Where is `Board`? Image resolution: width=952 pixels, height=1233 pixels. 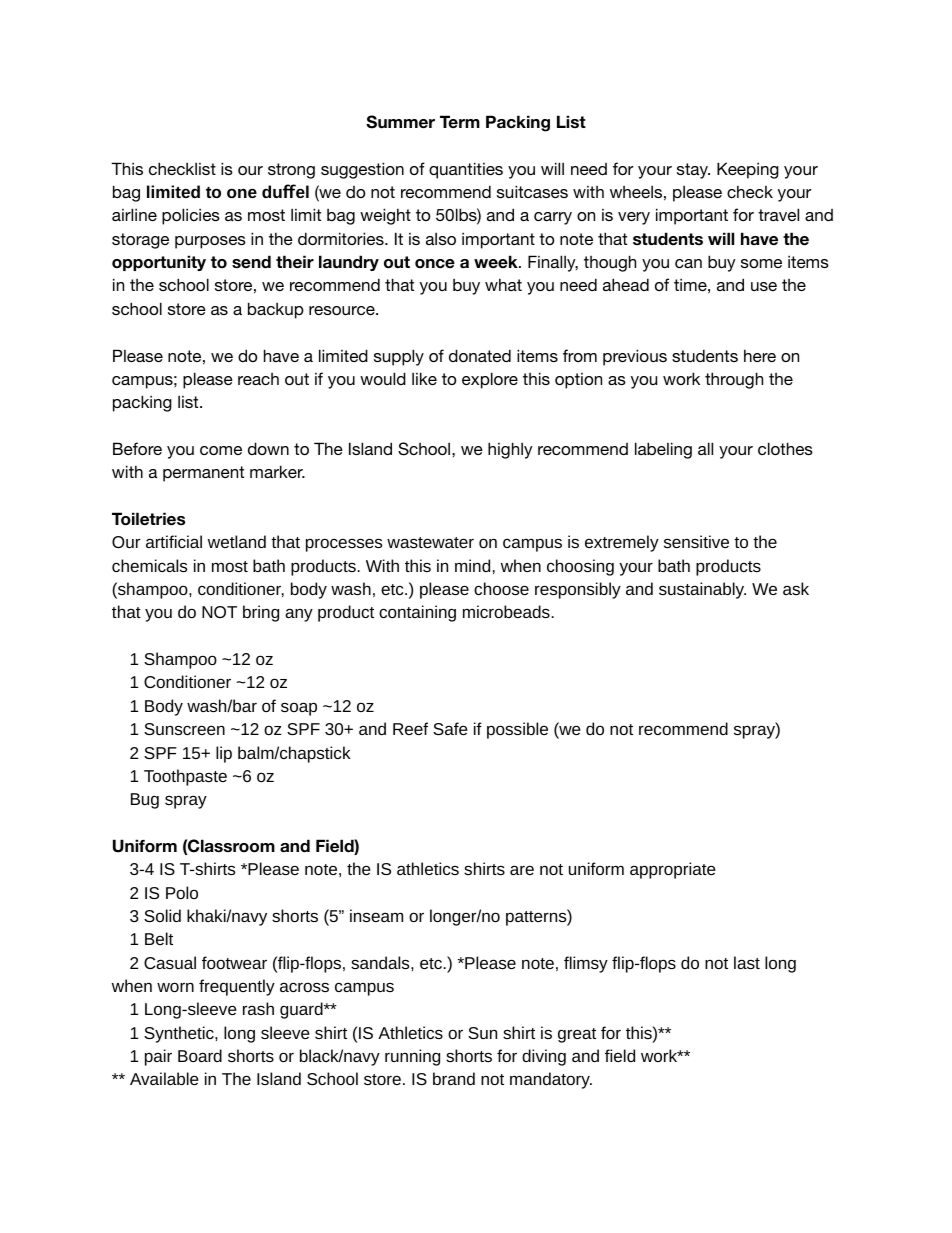 Board is located at coordinates (200, 1055).
